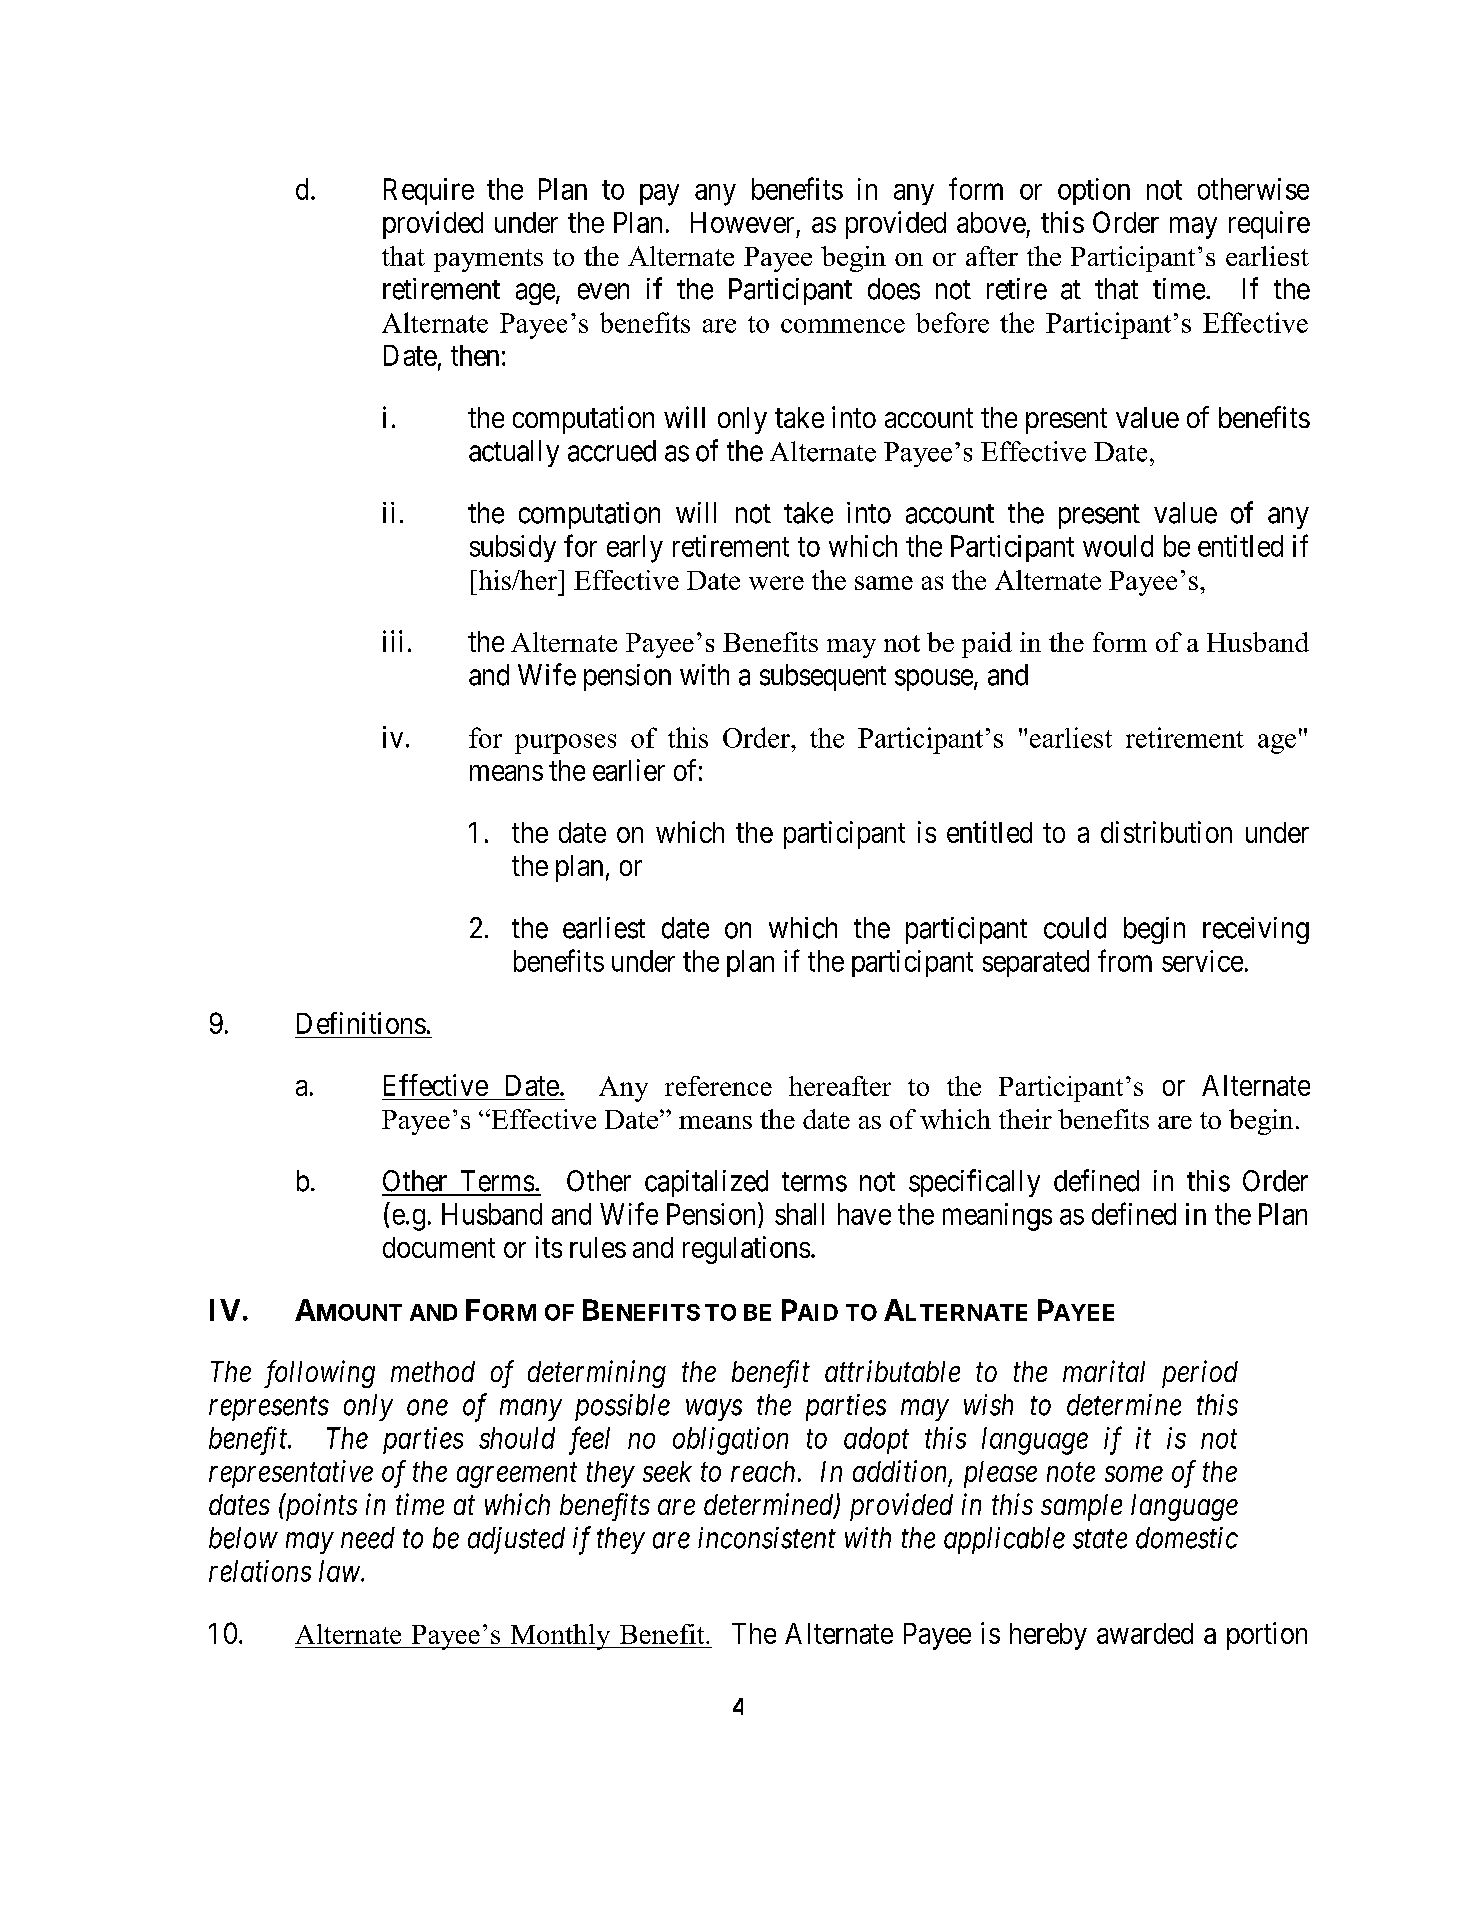 This screenshot has height=1908, width=1474. I want to click on law, so click(340, 1571).
